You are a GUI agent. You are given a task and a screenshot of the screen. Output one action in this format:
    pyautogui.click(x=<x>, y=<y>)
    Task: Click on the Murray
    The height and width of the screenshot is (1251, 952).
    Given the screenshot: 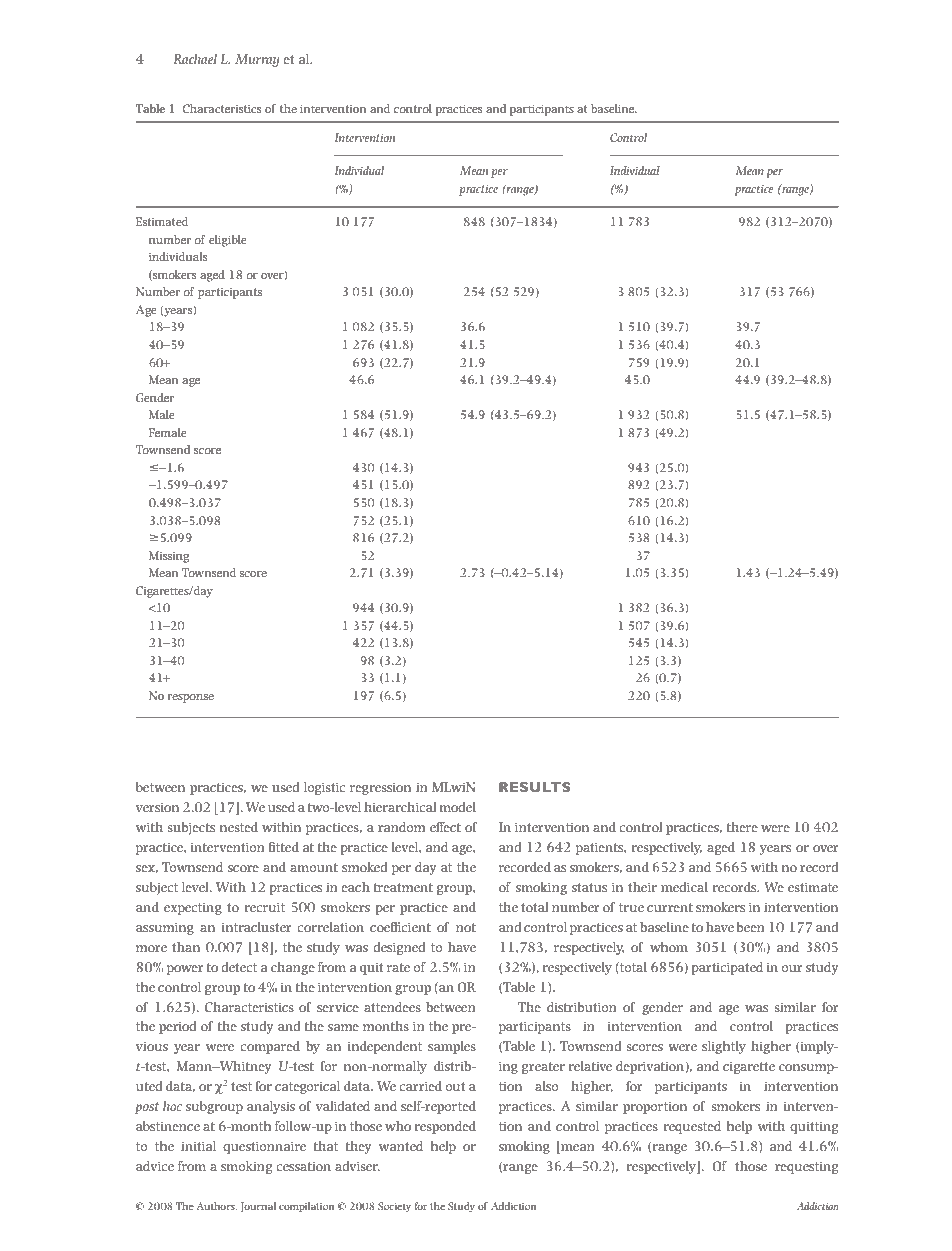 What is the action you would take?
    pyautogui.click(x=257, y=60)
